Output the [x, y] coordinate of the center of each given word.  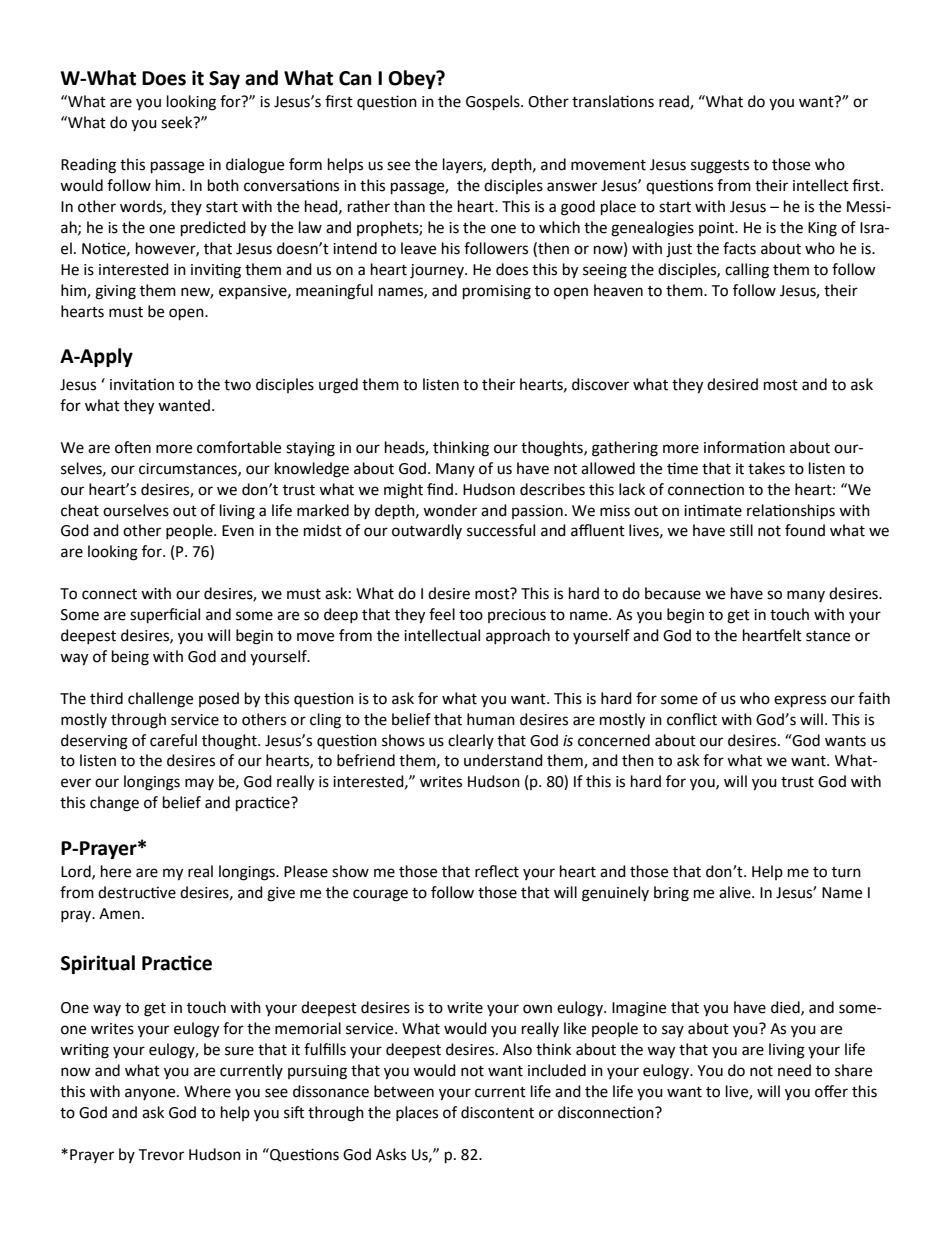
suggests [720, 167]
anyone [151, 1094]
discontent [497, 1112]
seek [178, 122]
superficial [165, 616]
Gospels [494, 103]
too [471, 615]
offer [831, 1091]
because [673, 593]
